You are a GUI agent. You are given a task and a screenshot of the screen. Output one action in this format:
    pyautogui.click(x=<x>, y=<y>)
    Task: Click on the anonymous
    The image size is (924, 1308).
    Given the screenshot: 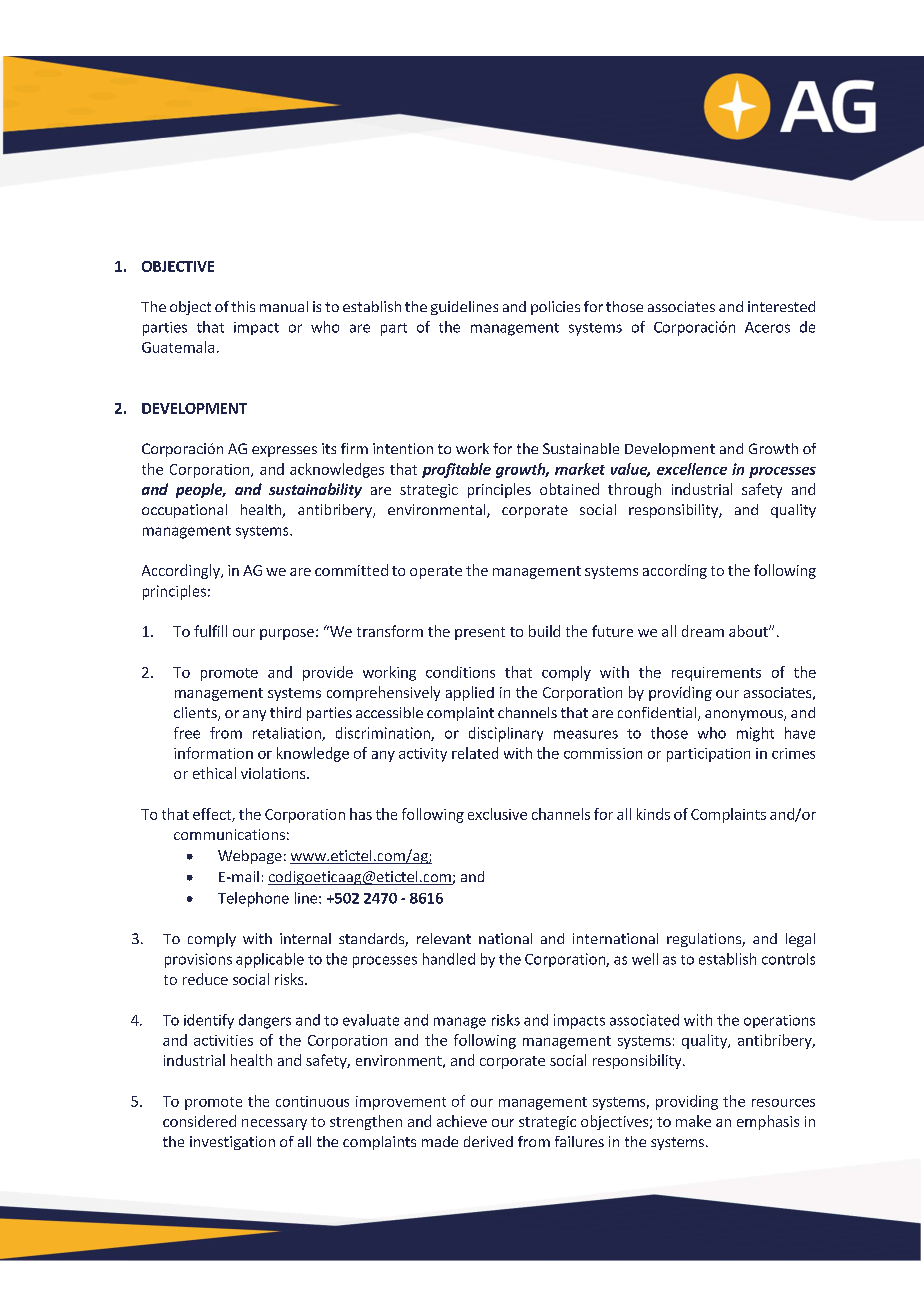 What is the action you would take?
    pyautogui.click(x=745, y=715)
